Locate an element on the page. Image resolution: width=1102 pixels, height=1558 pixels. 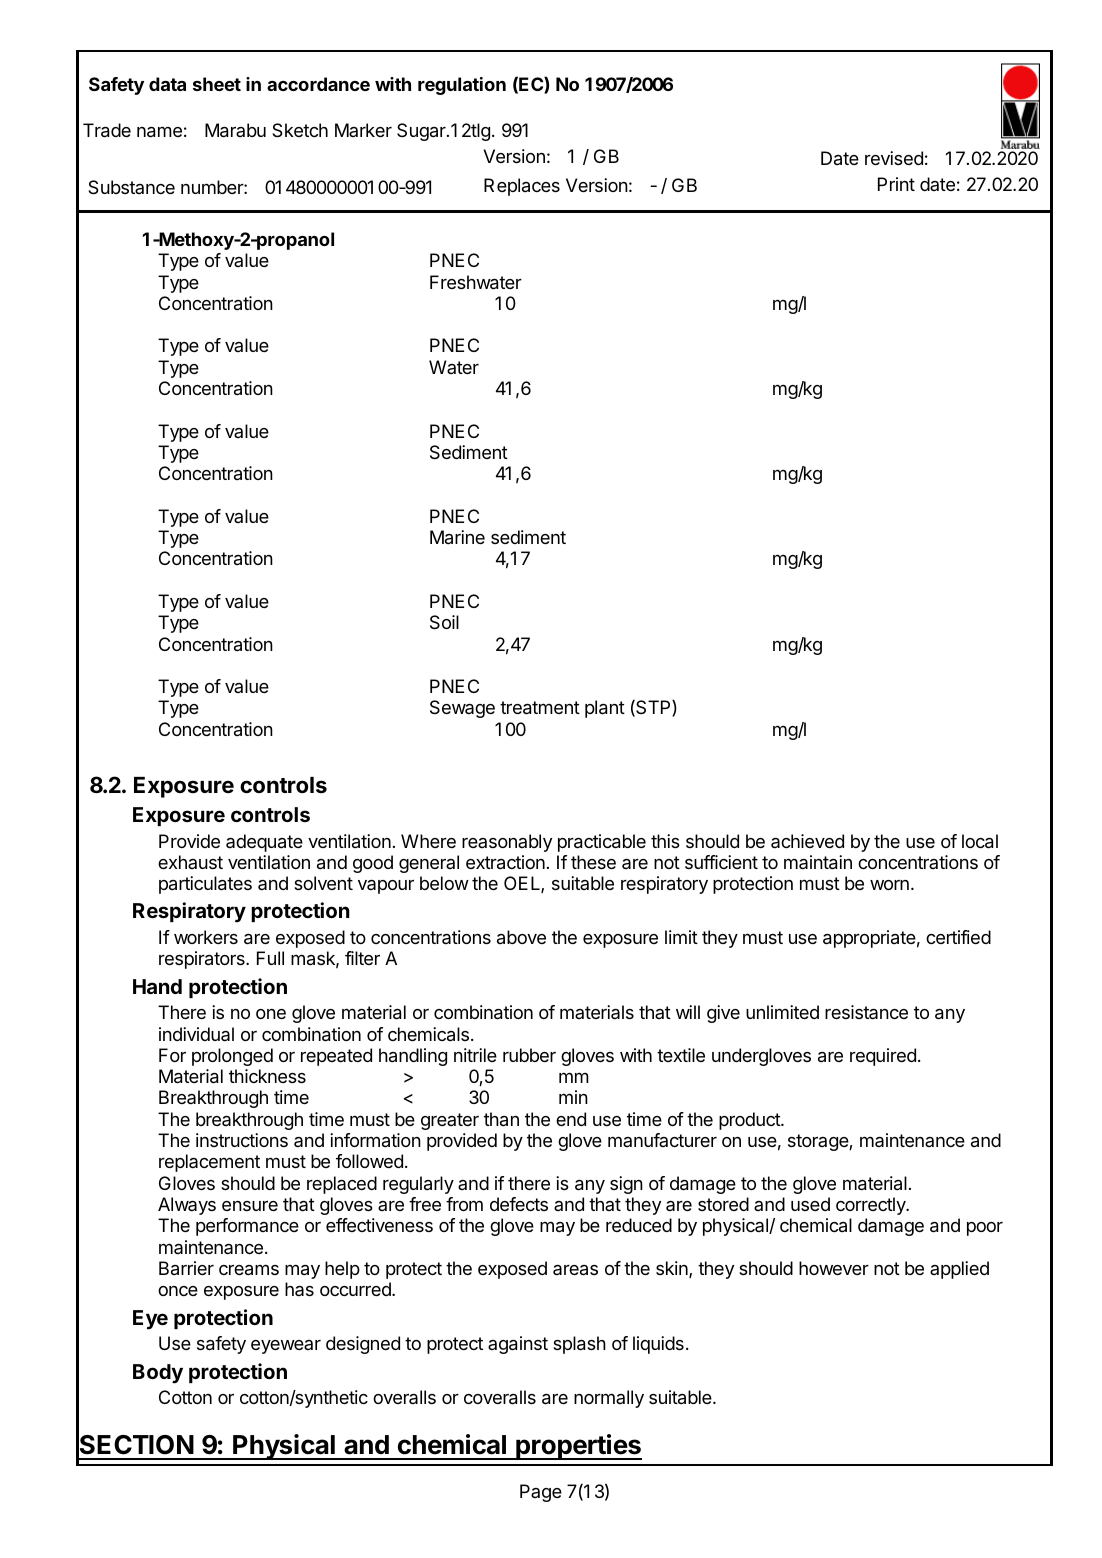
revised is located at coordinates (894, 158).
